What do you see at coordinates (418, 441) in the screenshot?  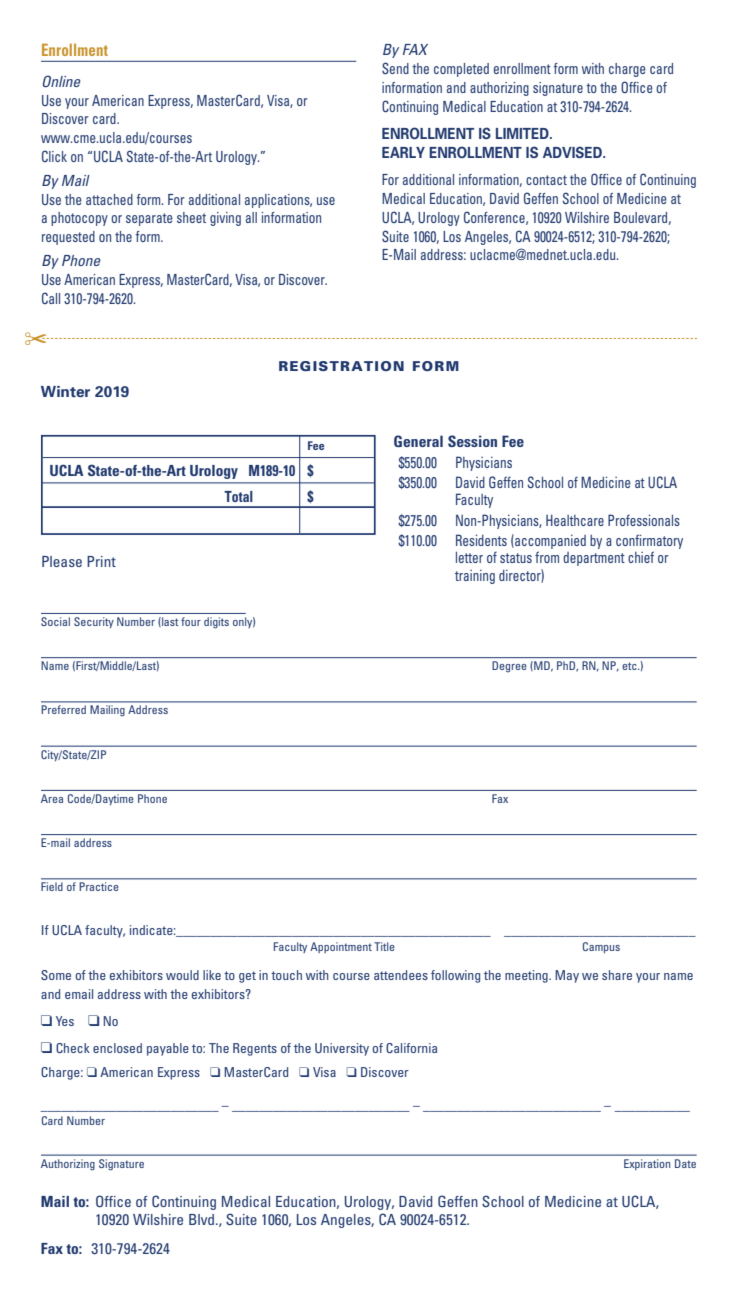 I see `General` at bounding box center [418, 441].
